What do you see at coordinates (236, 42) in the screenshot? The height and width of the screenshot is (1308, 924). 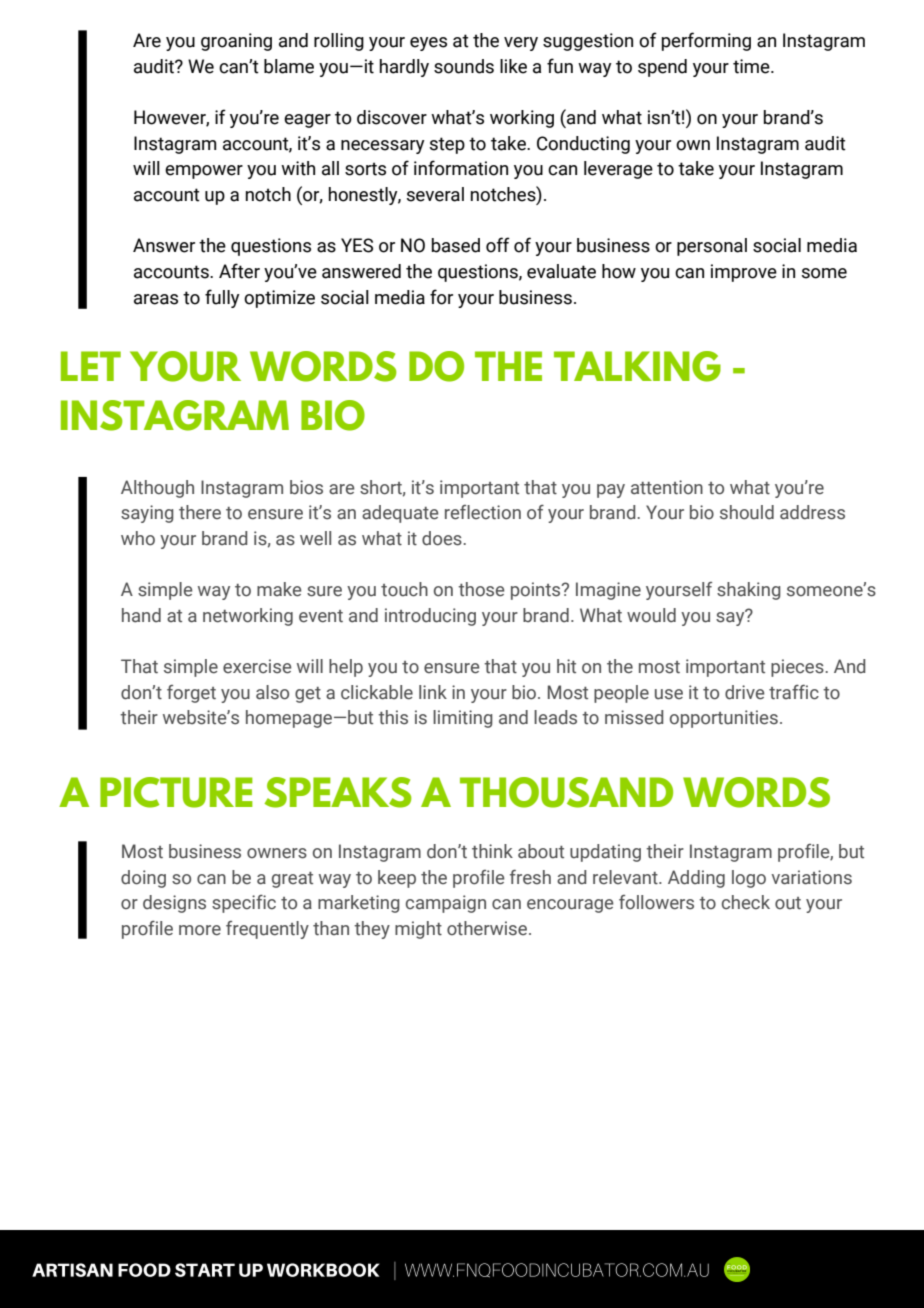 I see `groaning` at bounding box center [236, 42].
